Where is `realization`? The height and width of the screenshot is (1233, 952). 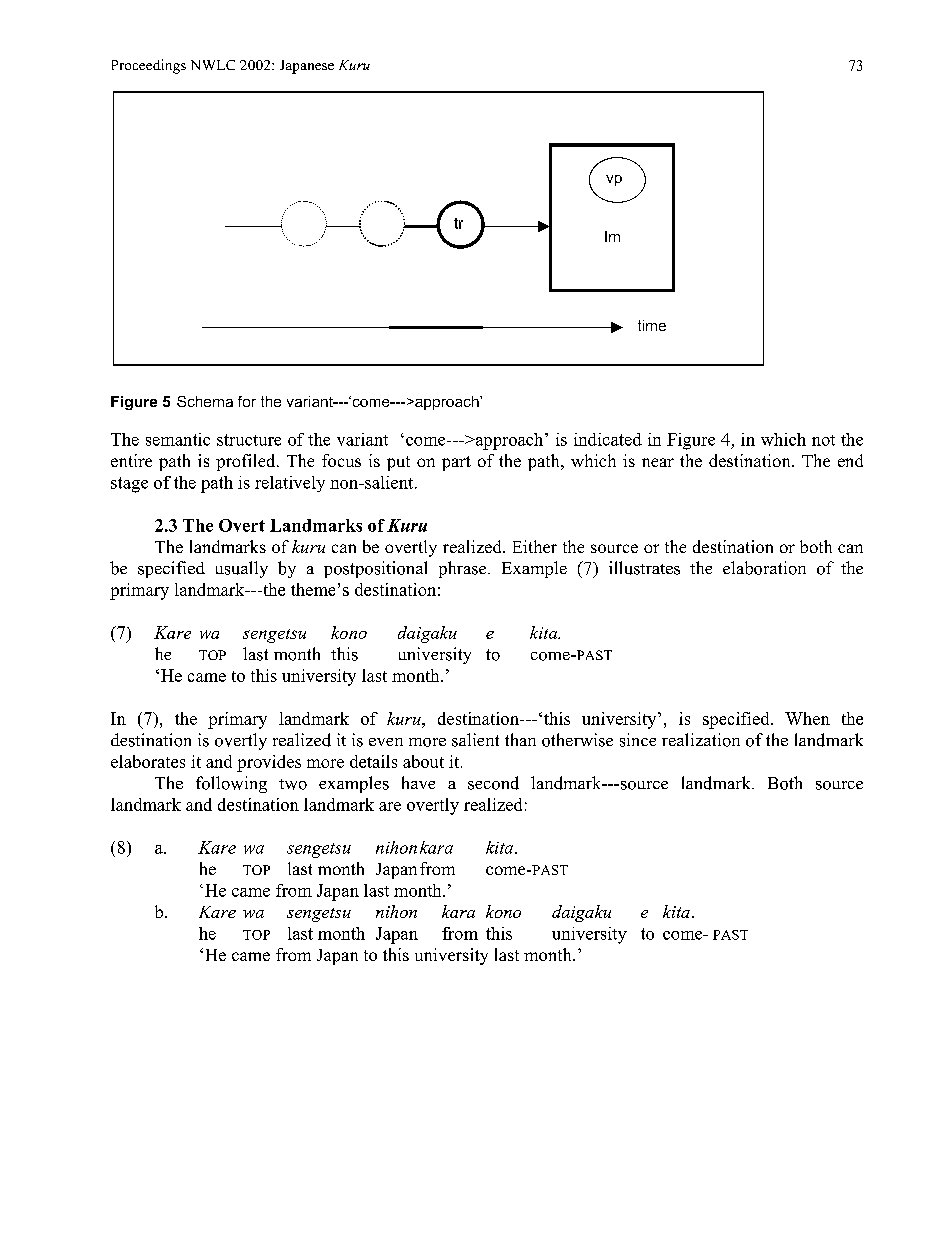
realization is located at coordinates (701, 740).
